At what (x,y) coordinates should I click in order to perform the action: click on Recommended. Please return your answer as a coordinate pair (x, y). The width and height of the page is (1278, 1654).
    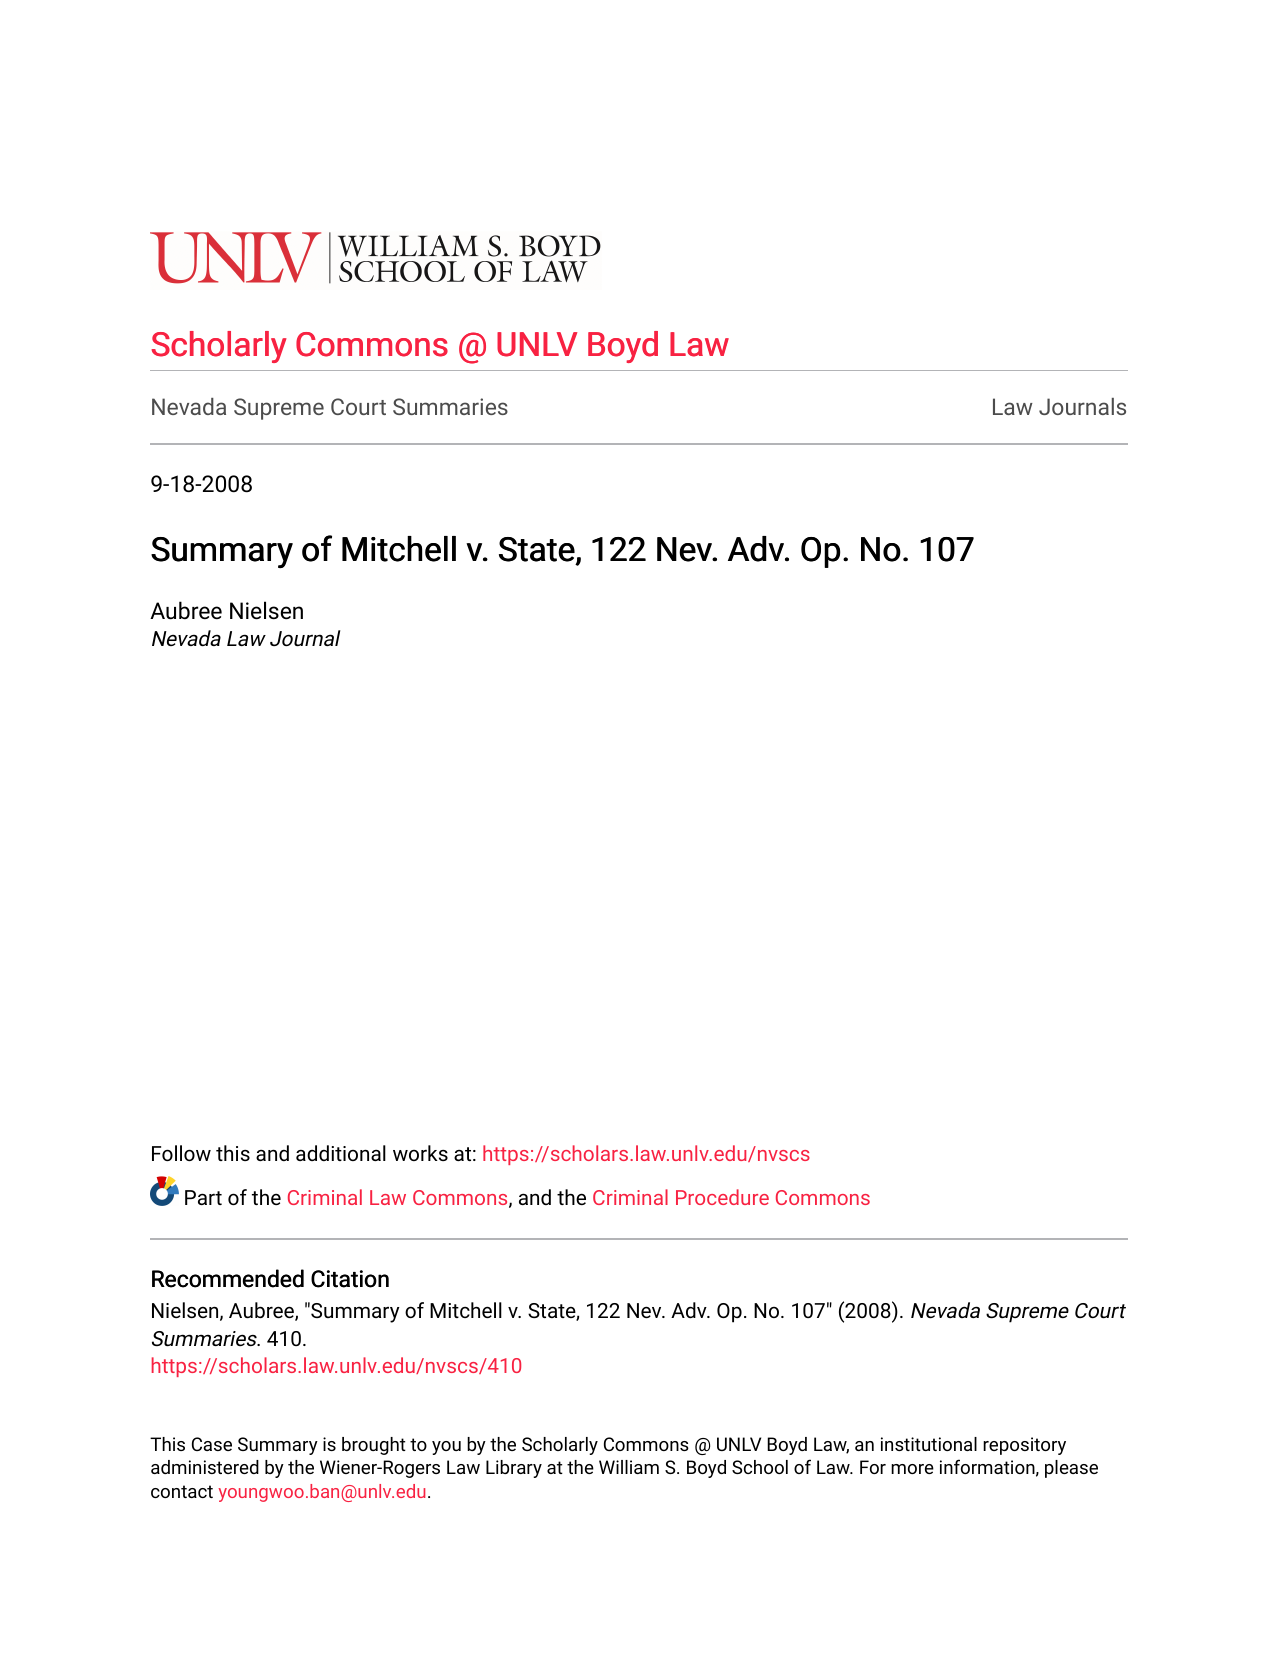
    Looking at the image, I should click on (228, 1278).
